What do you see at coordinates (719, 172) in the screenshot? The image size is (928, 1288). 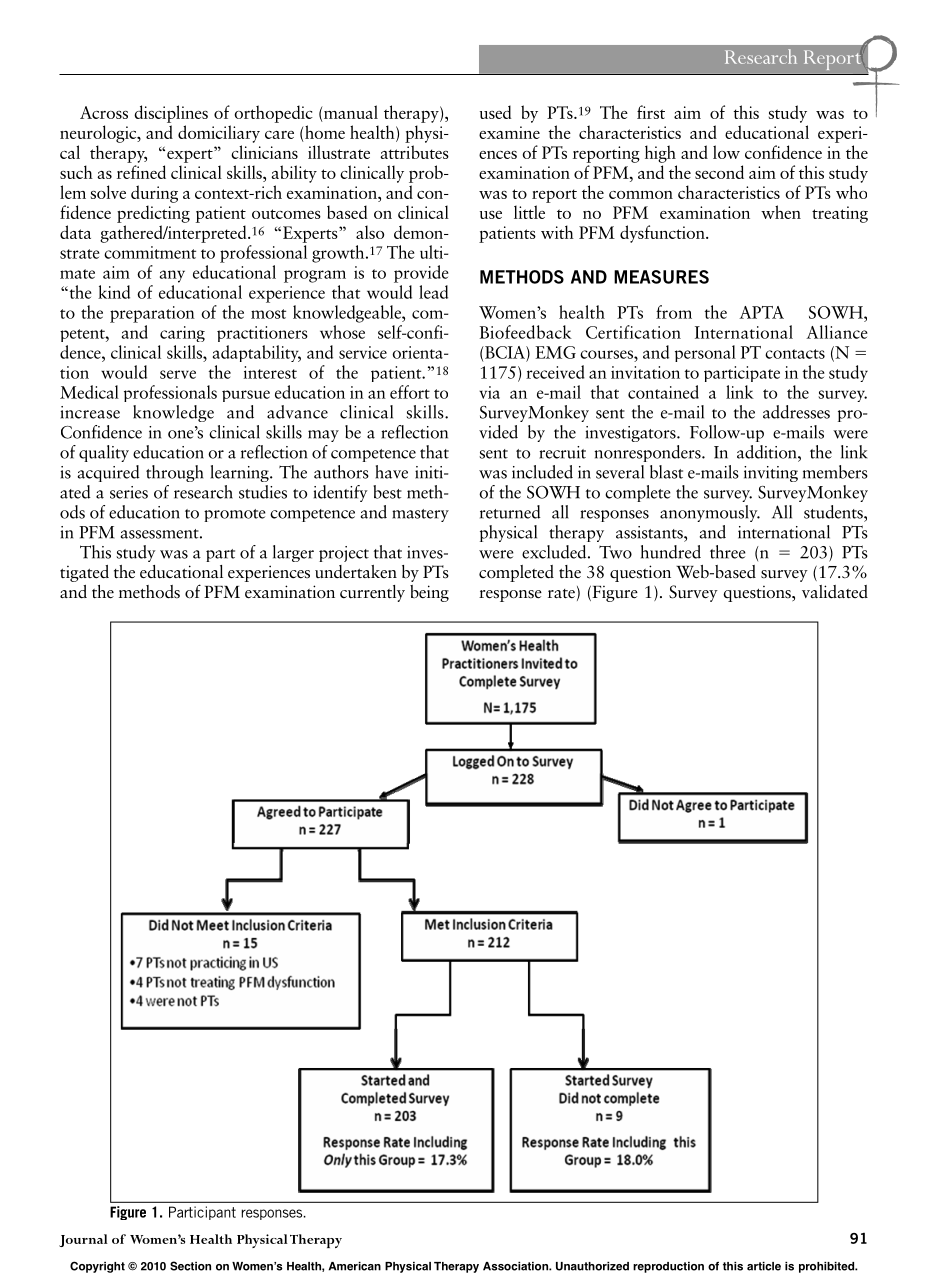 I see `second` at bounding box center [719, 172].
